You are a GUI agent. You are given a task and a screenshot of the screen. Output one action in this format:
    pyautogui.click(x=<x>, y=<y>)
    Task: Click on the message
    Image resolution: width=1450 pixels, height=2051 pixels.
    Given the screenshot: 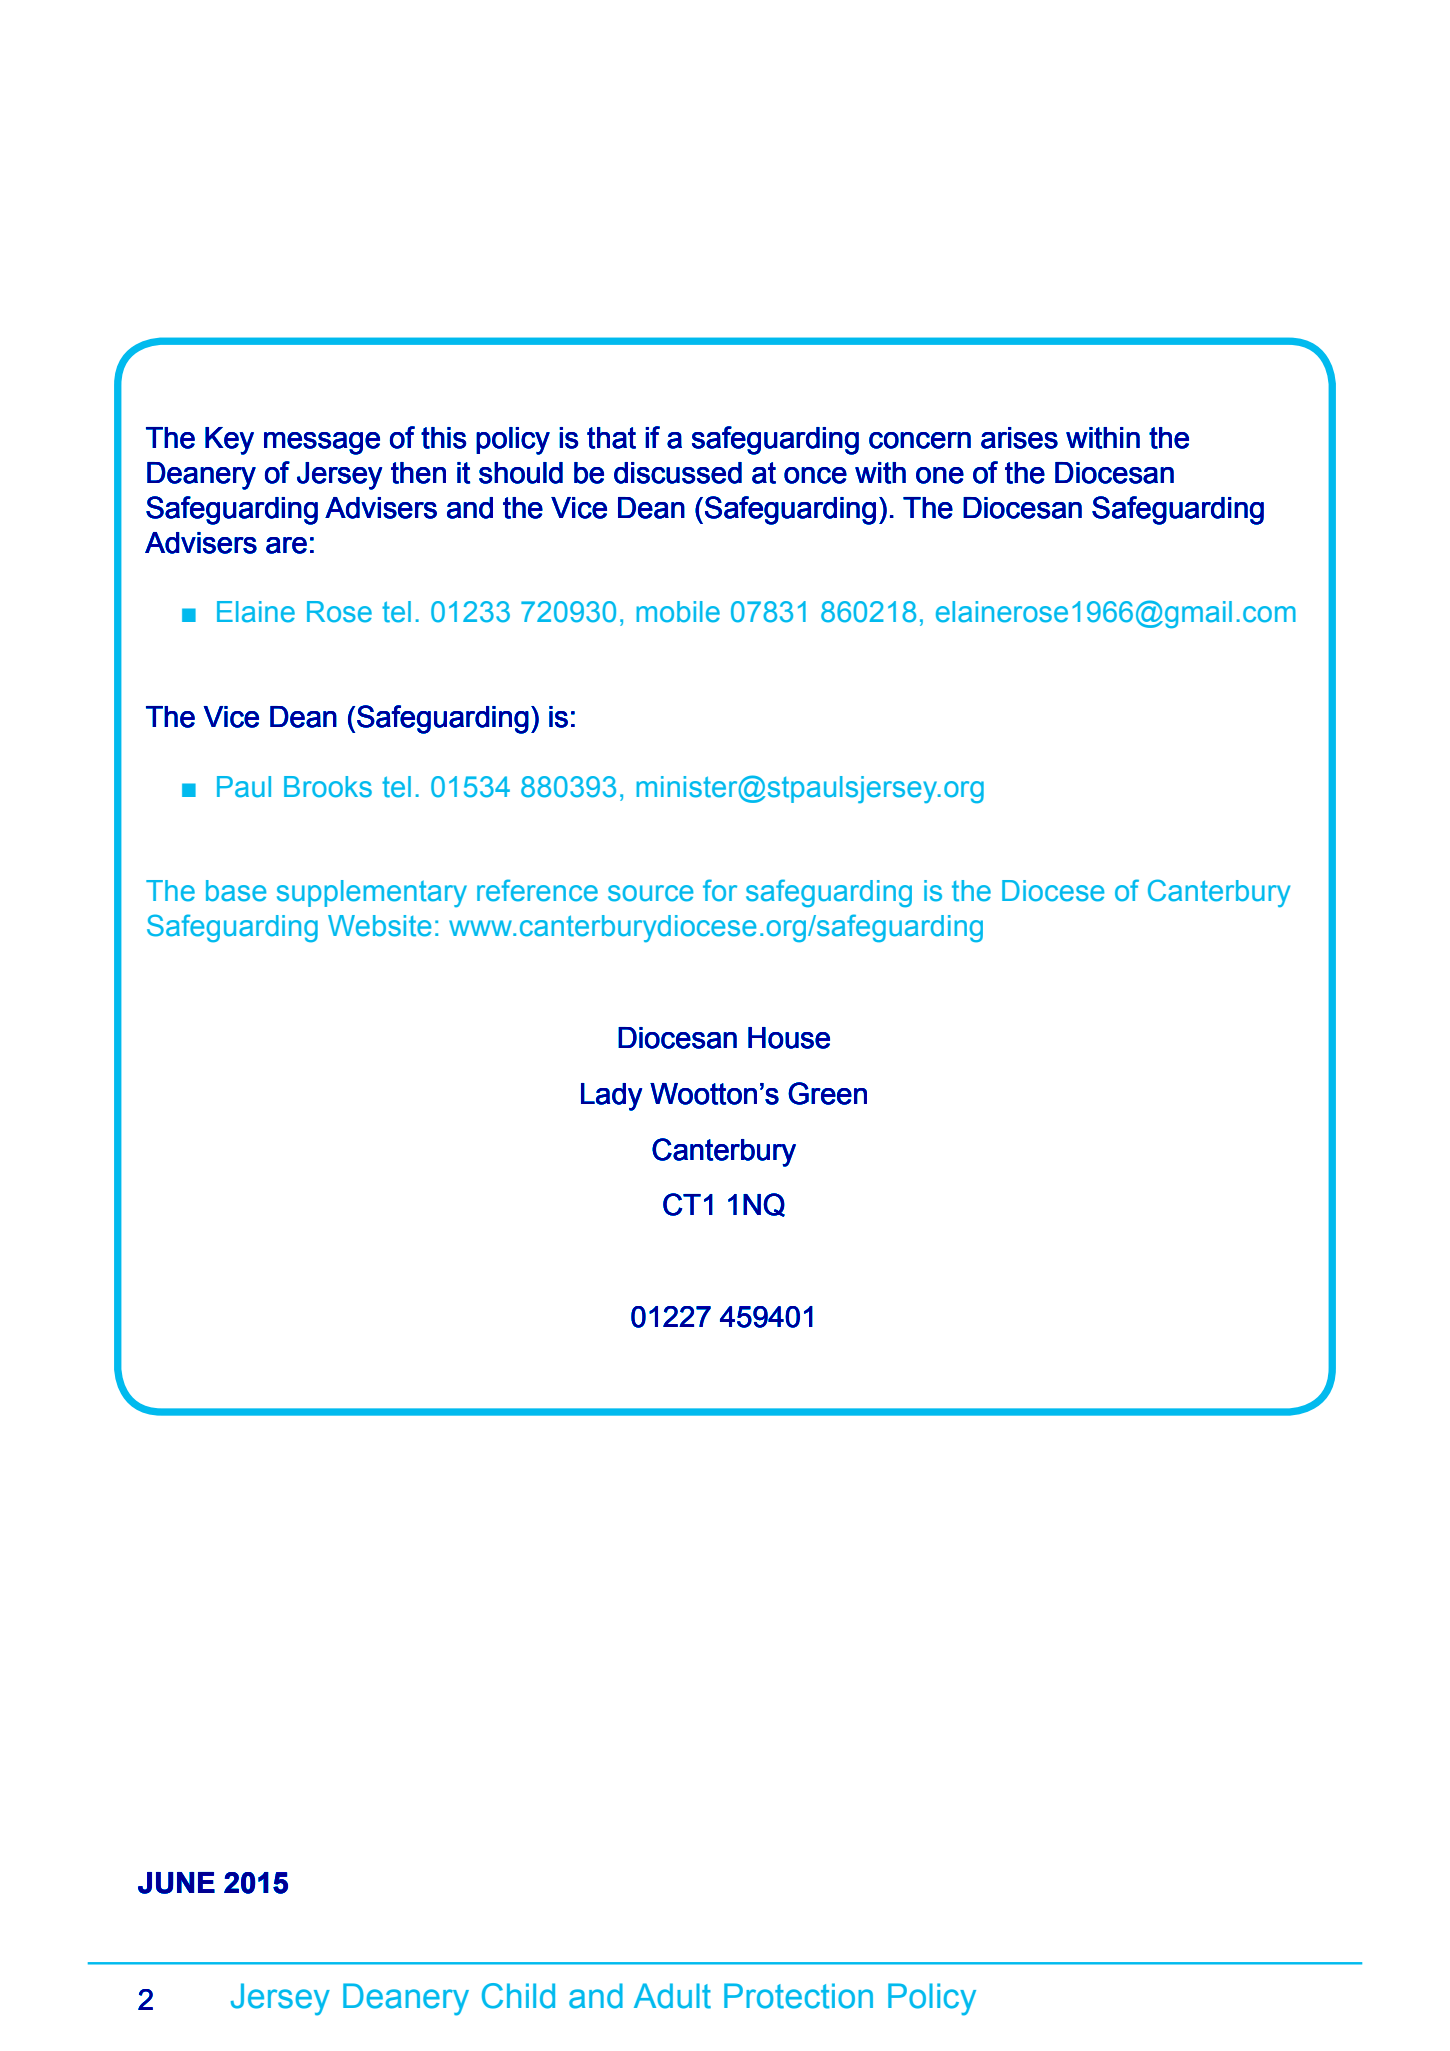 What is the action you would take?
    pyautogui.click(x=322, y=443)
